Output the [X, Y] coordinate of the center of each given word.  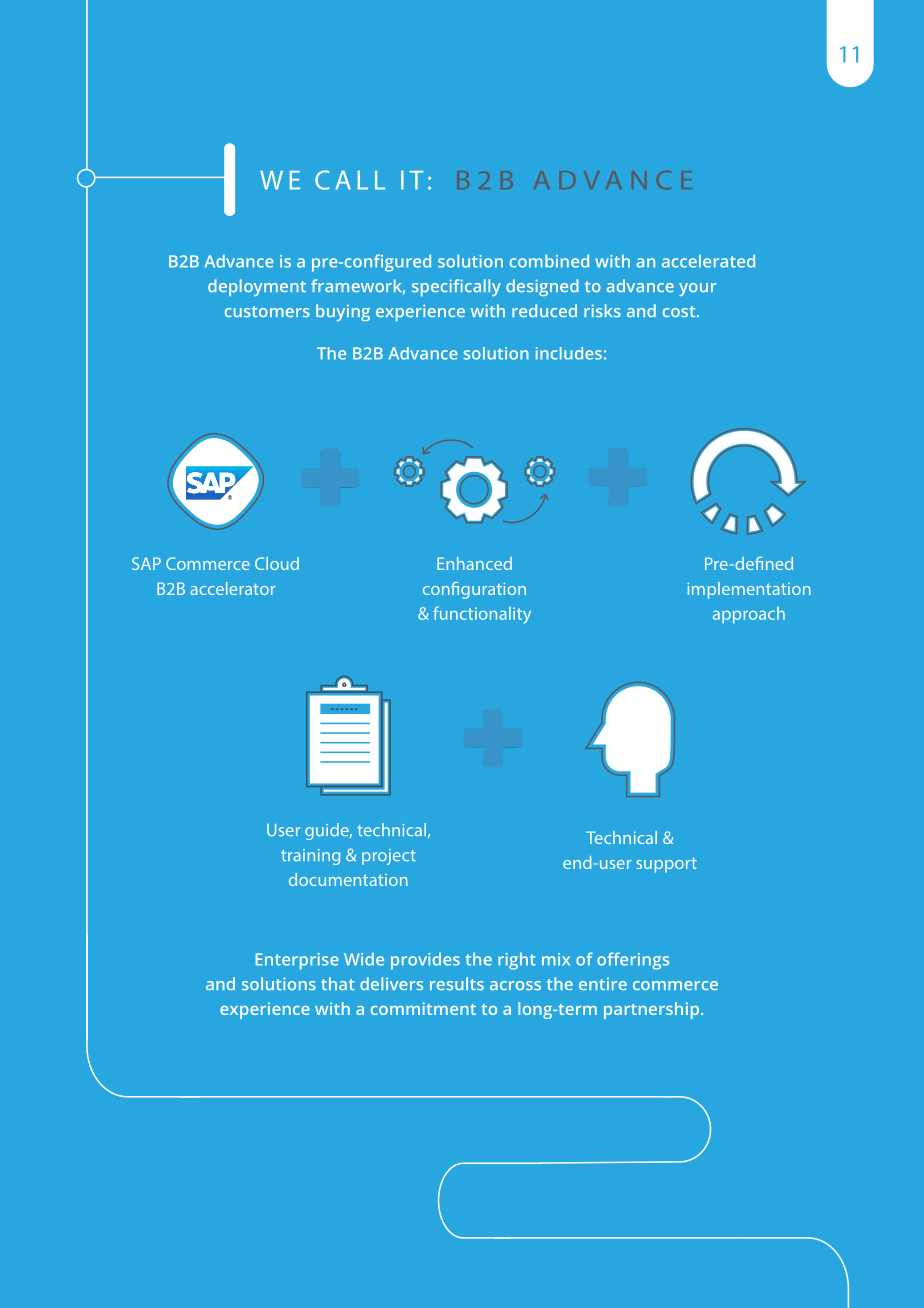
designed [542, 287]
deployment [257, 287]
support [666, 865]
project [389, 857]
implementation [749, 590]
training [310, 857]
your [698, 289]
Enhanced [474, 563]
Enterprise [297, 961]
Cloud [277, 563]
